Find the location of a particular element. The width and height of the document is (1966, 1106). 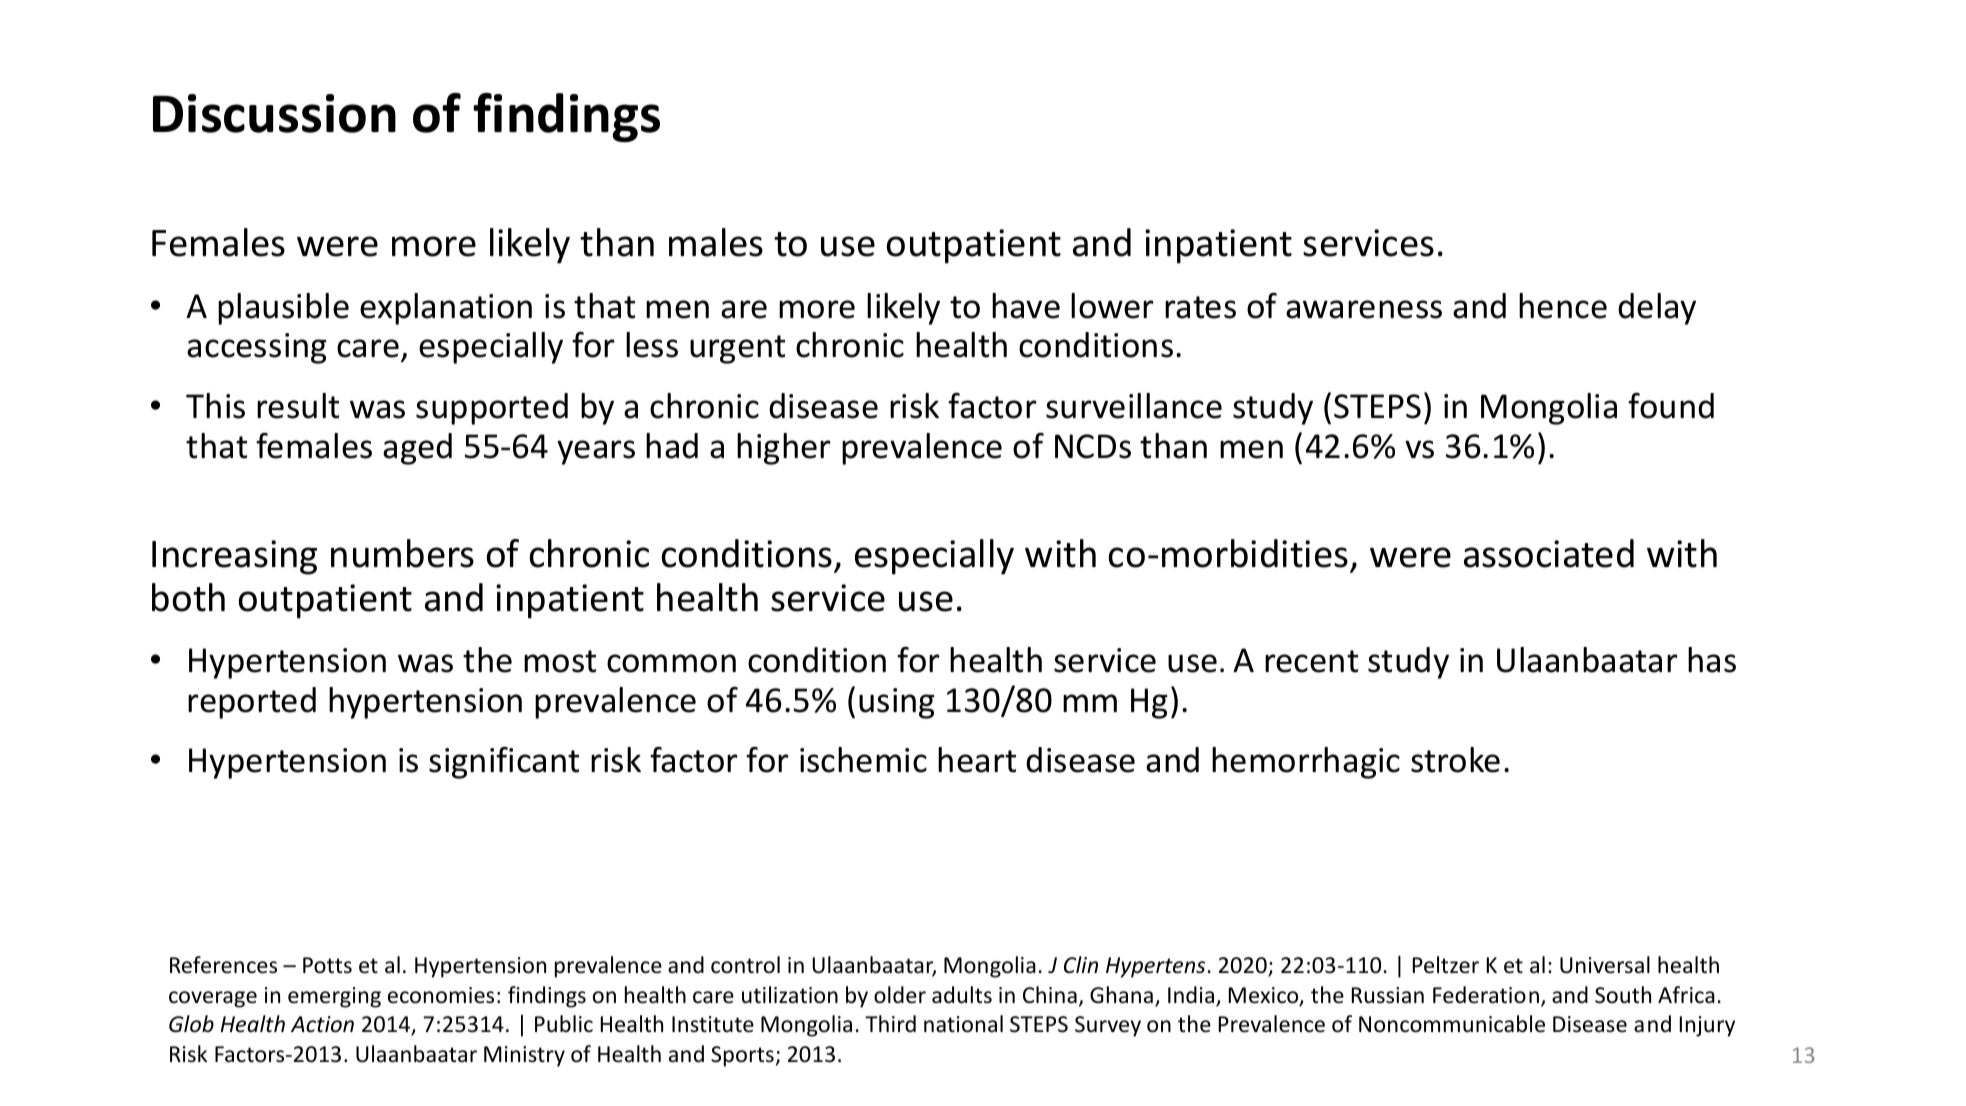

hence is located at coordinates (1563, 306).
